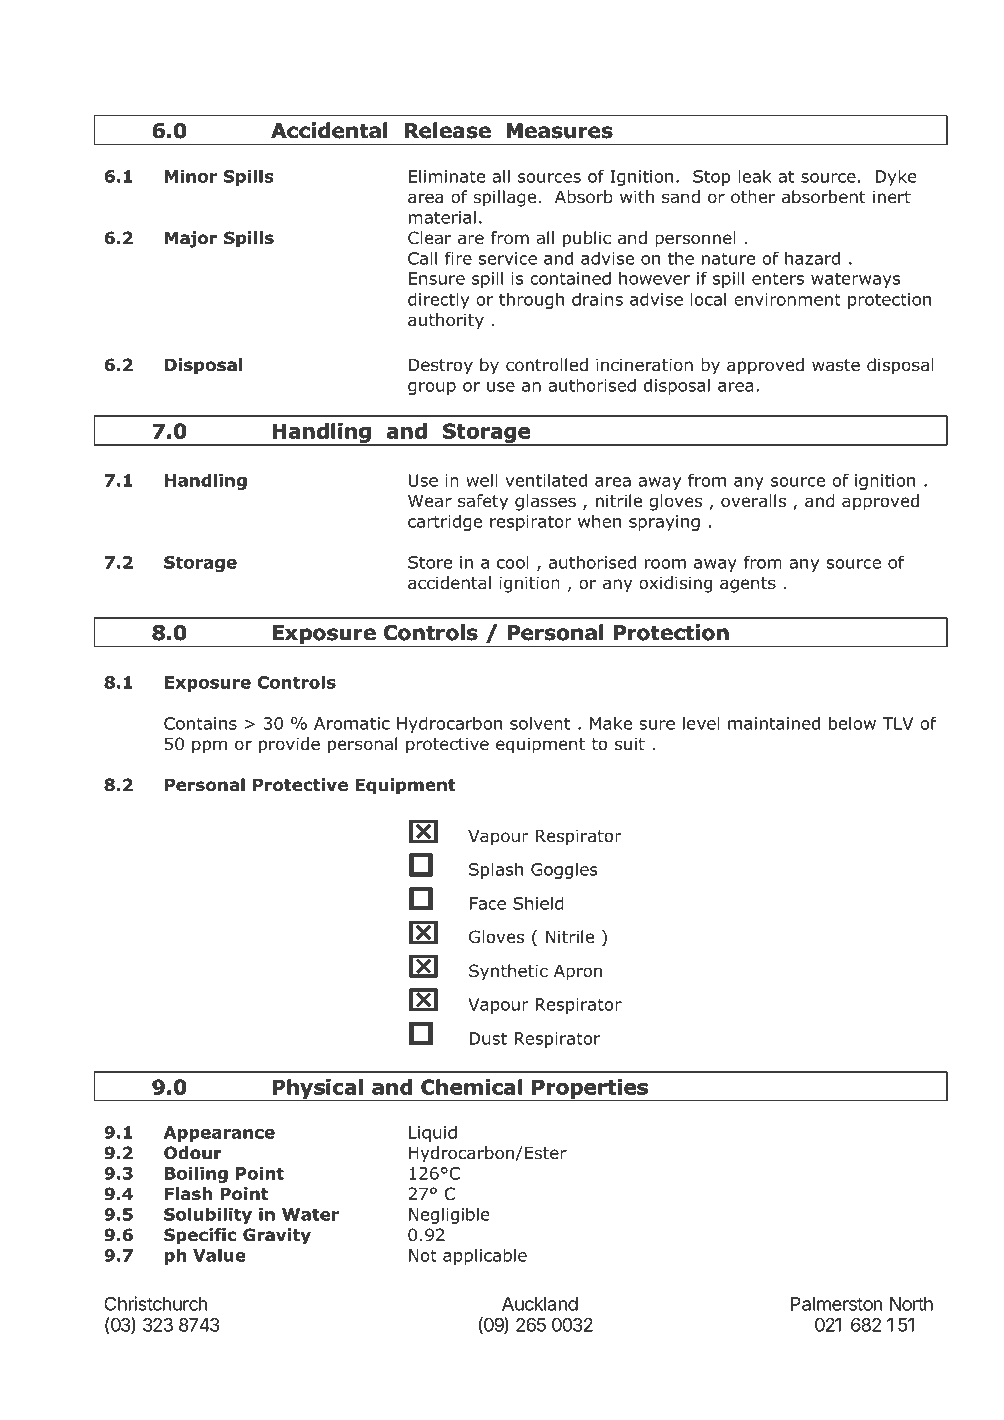 Image resolution: width=1004 pixels, height=1420 pixels. Describe the element at coordinates (432, 388) in the screenshot. I see `group` at that location.
